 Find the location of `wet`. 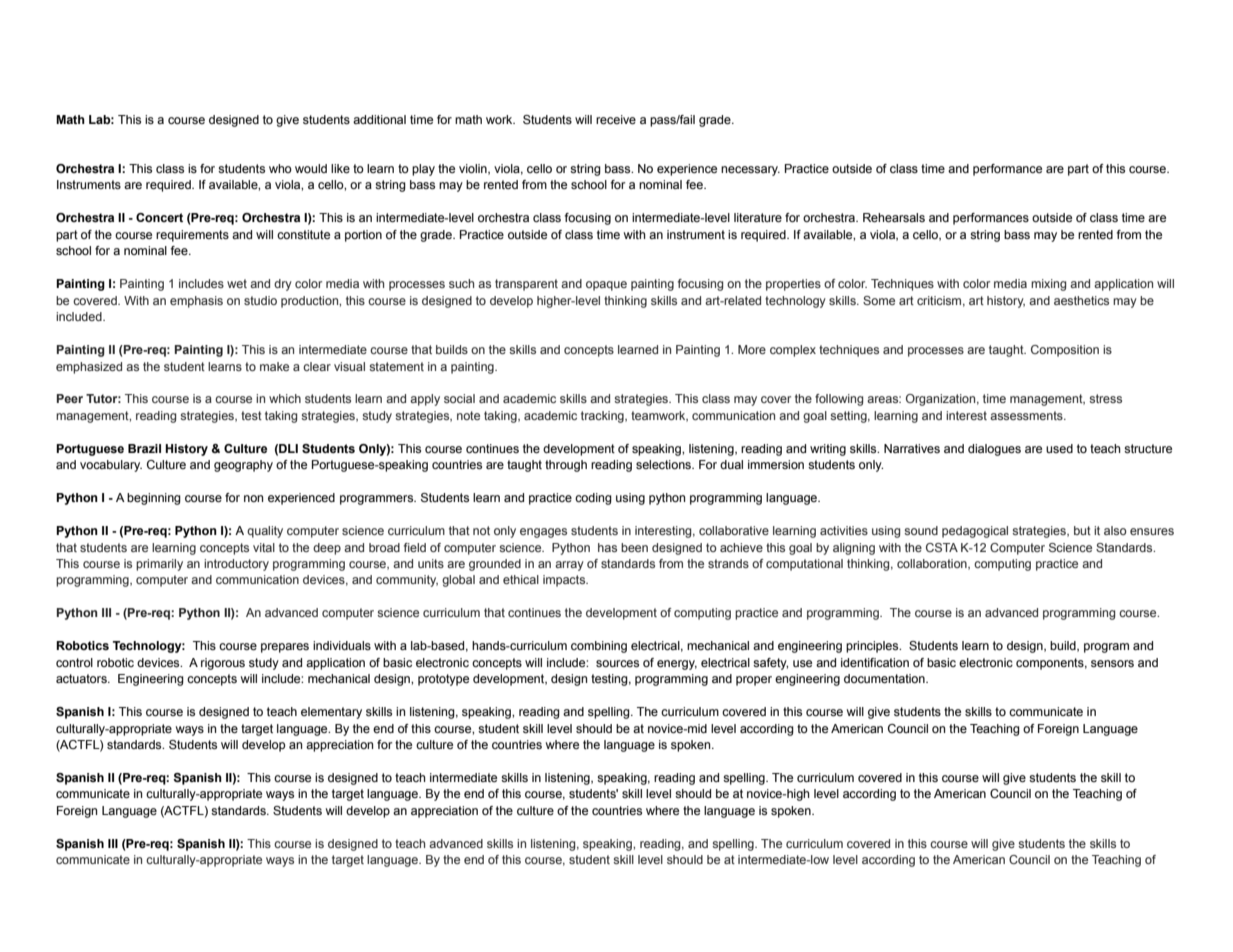

wet is located at coordinates (237, 283).
